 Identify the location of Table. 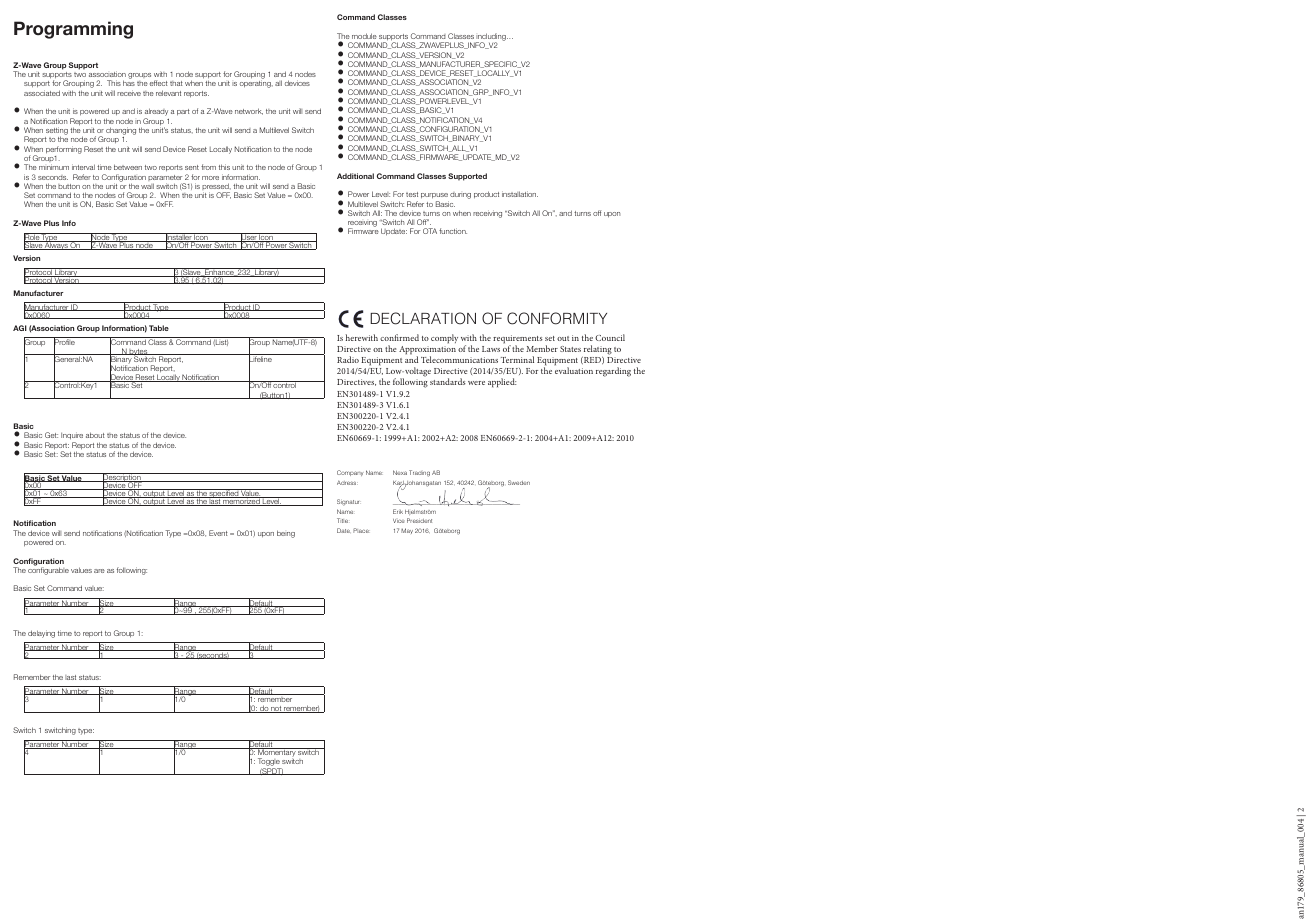
(159, 328).
